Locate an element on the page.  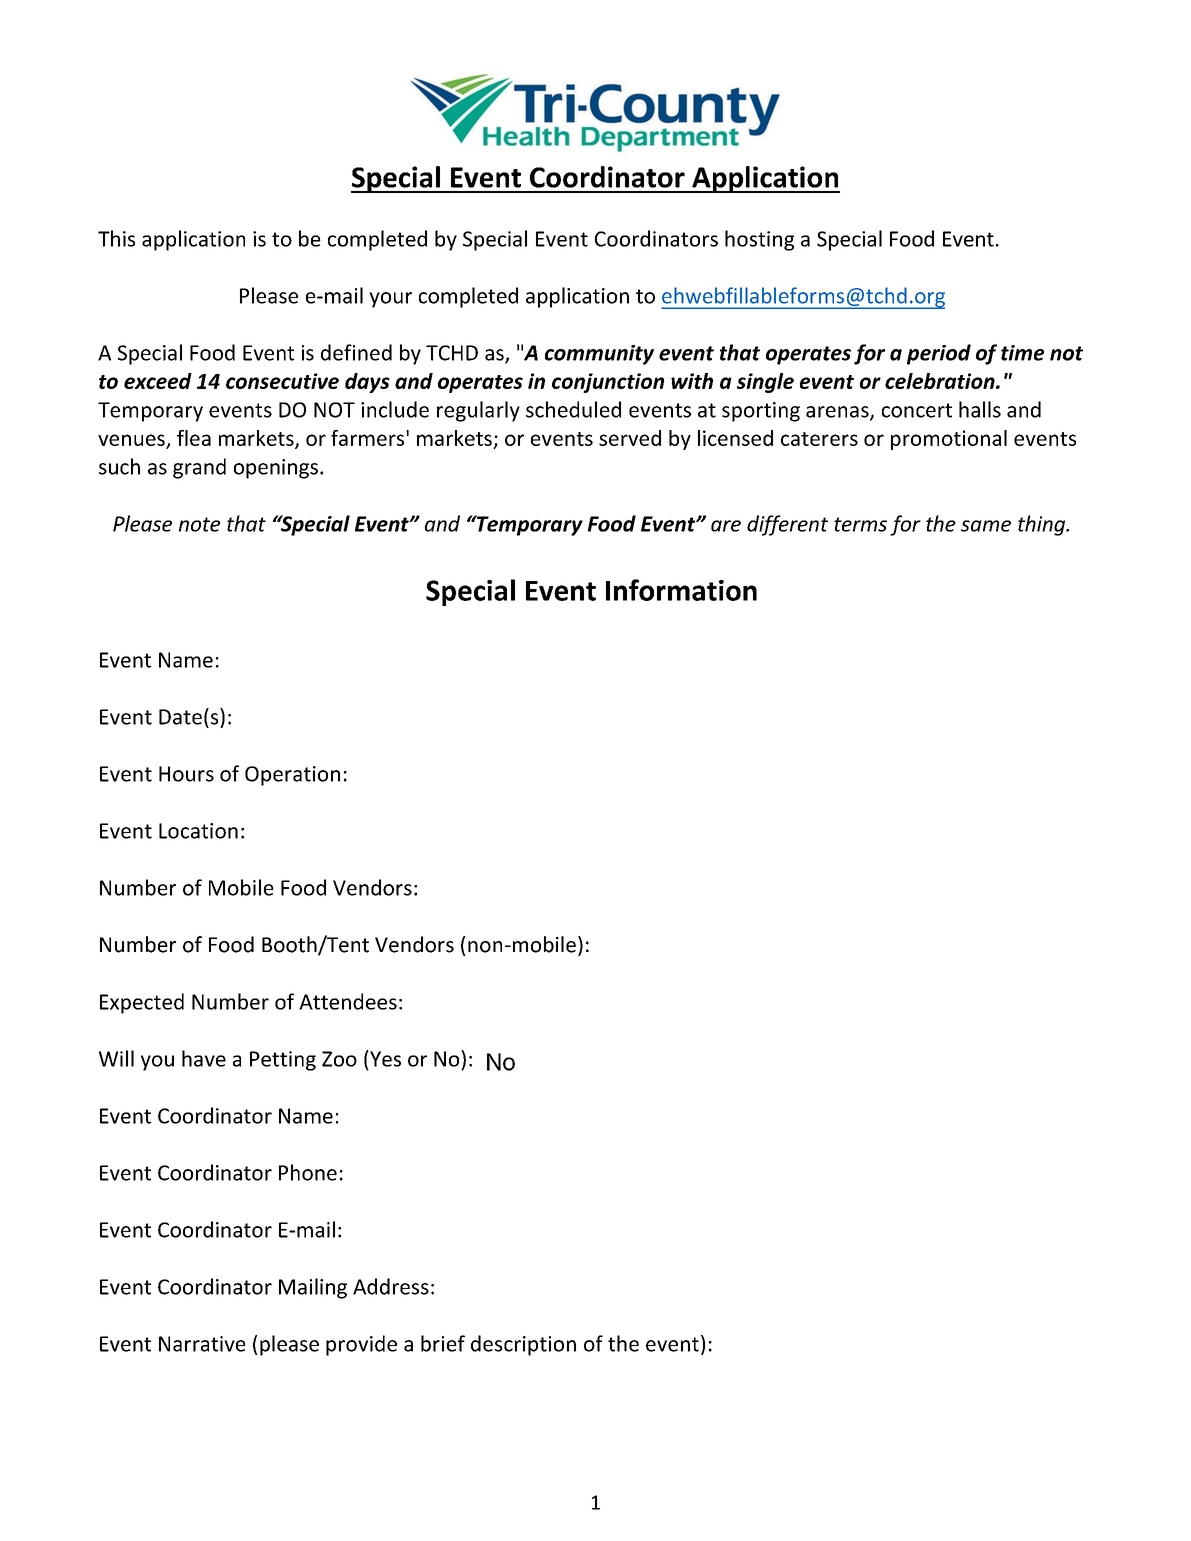
description is located at coordinates (523, 1345).
